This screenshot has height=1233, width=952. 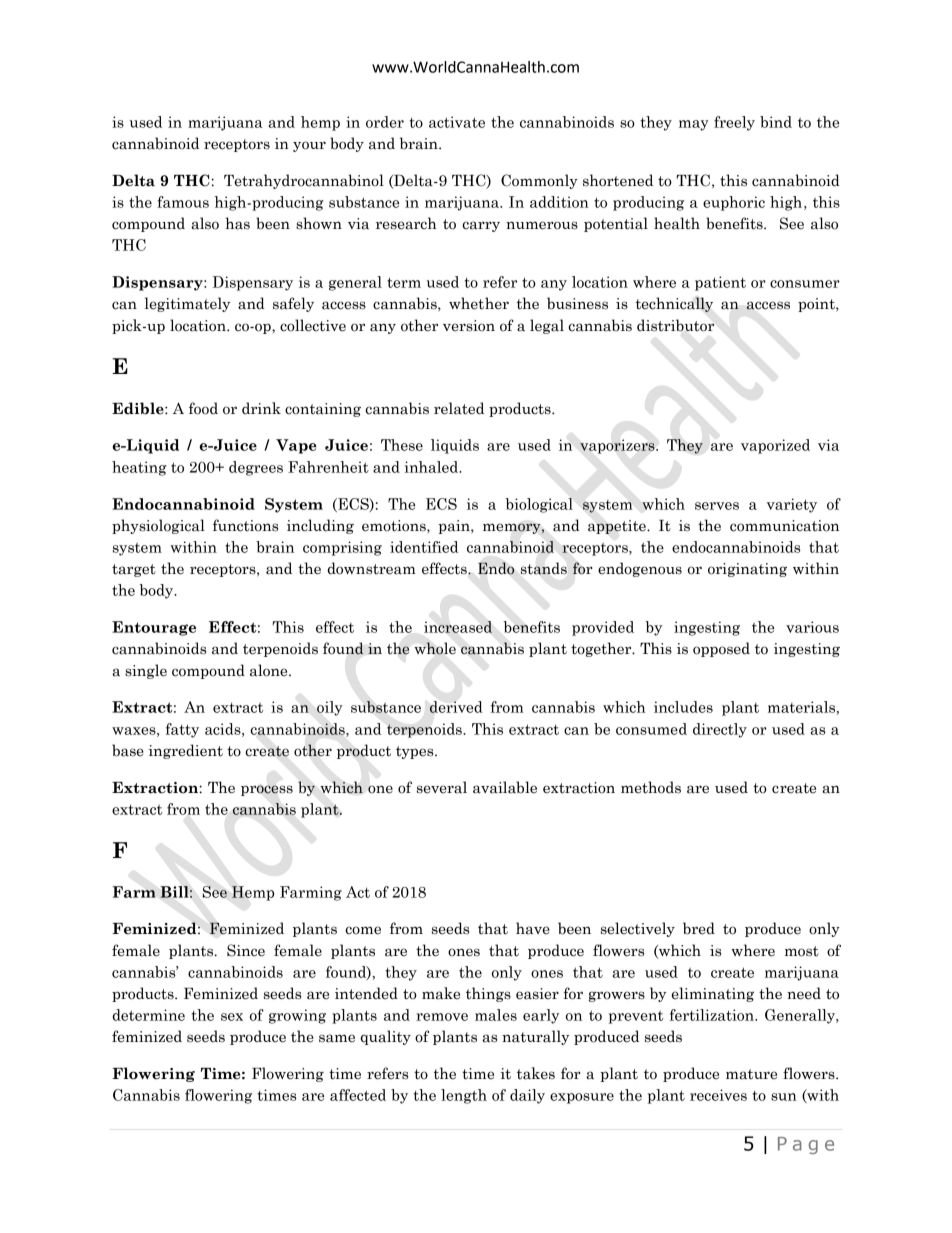 What do you see at coordinates (182, 730) in the screenshot?
I see `fatty` at bounding box center [182, 730].
